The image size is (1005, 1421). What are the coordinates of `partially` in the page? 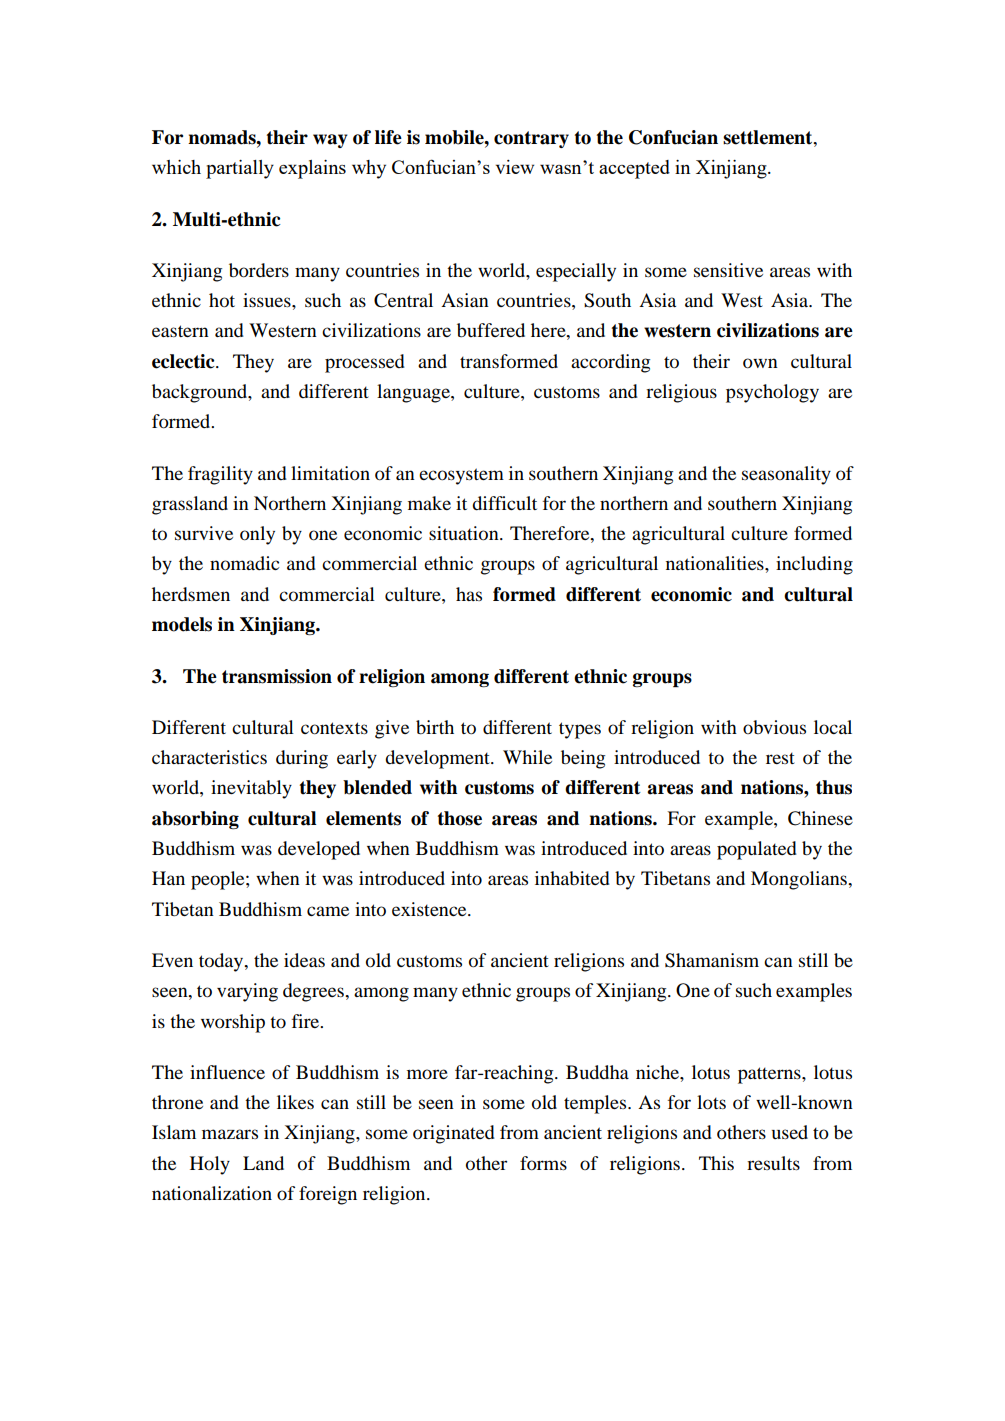 It's located at (240, 169).
